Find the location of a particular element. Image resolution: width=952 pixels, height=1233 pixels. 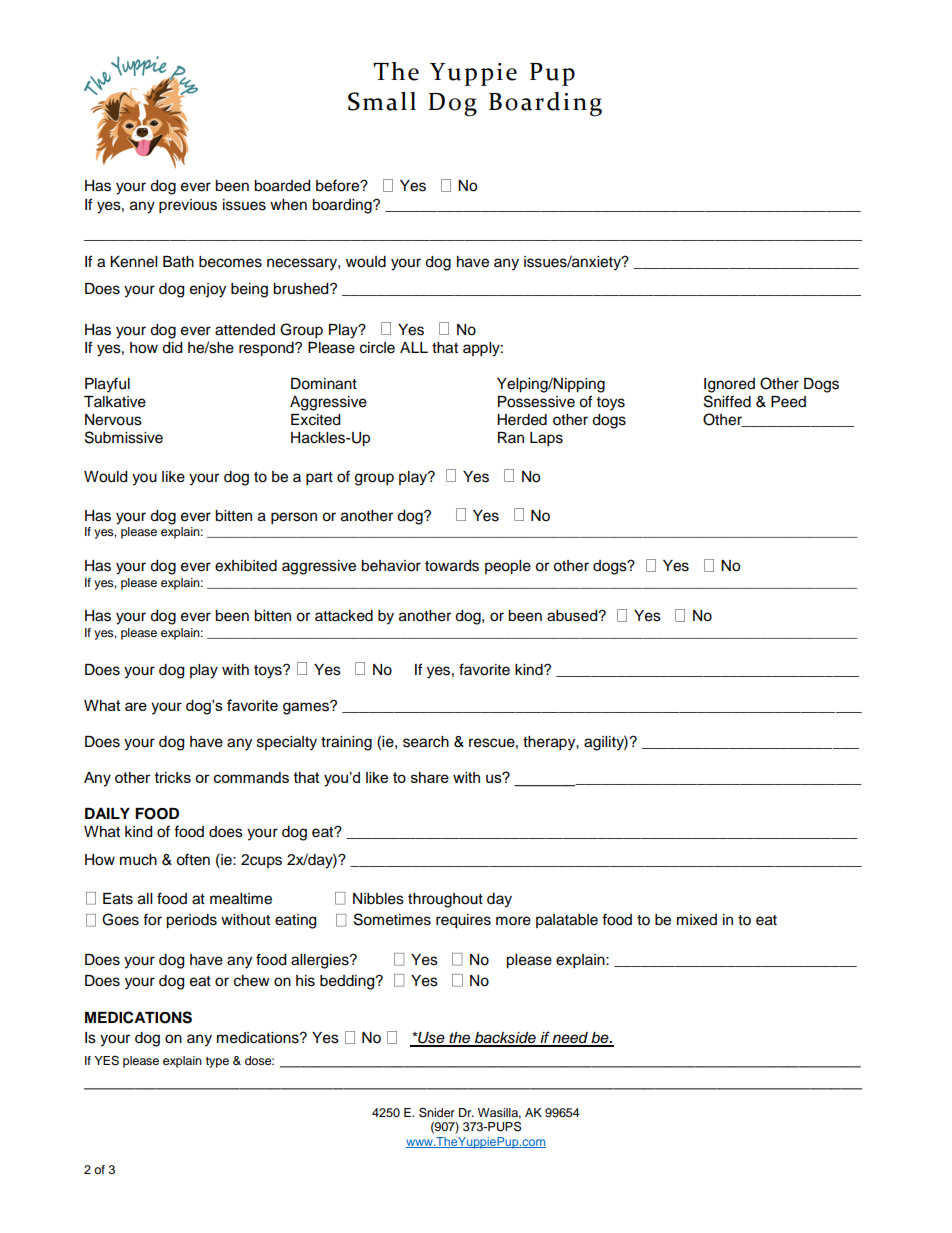

type is located at coordinates (217, 1062).
